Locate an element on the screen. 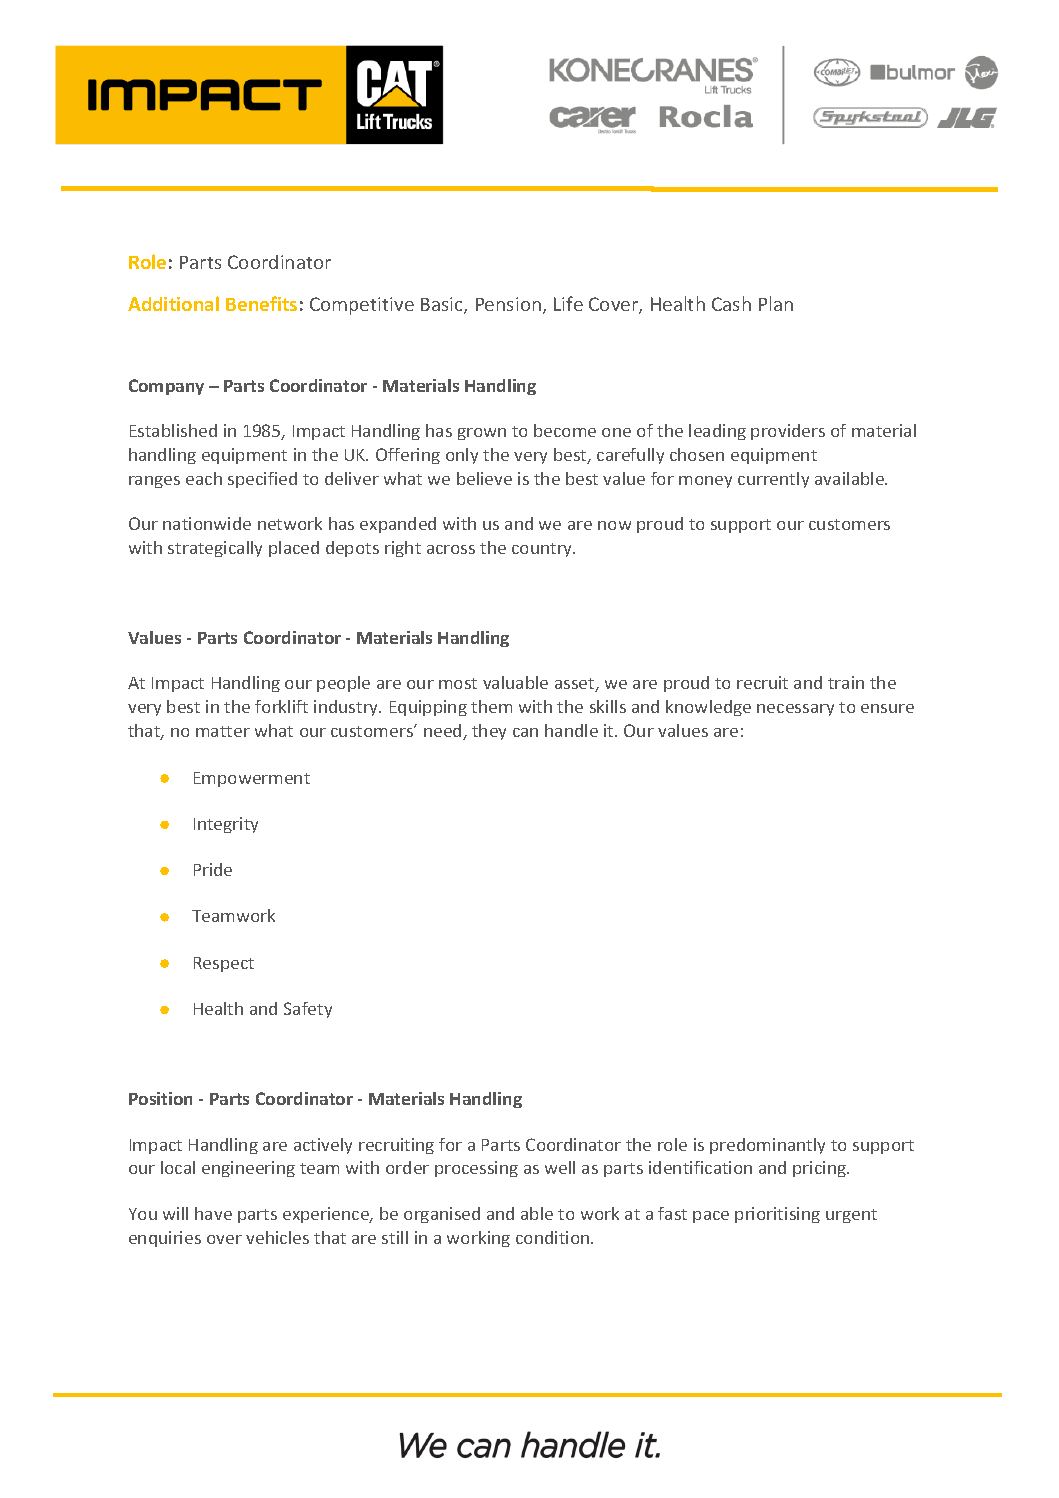 The image size is (1059, 1498). have is located at coordinates (213, 1213).
